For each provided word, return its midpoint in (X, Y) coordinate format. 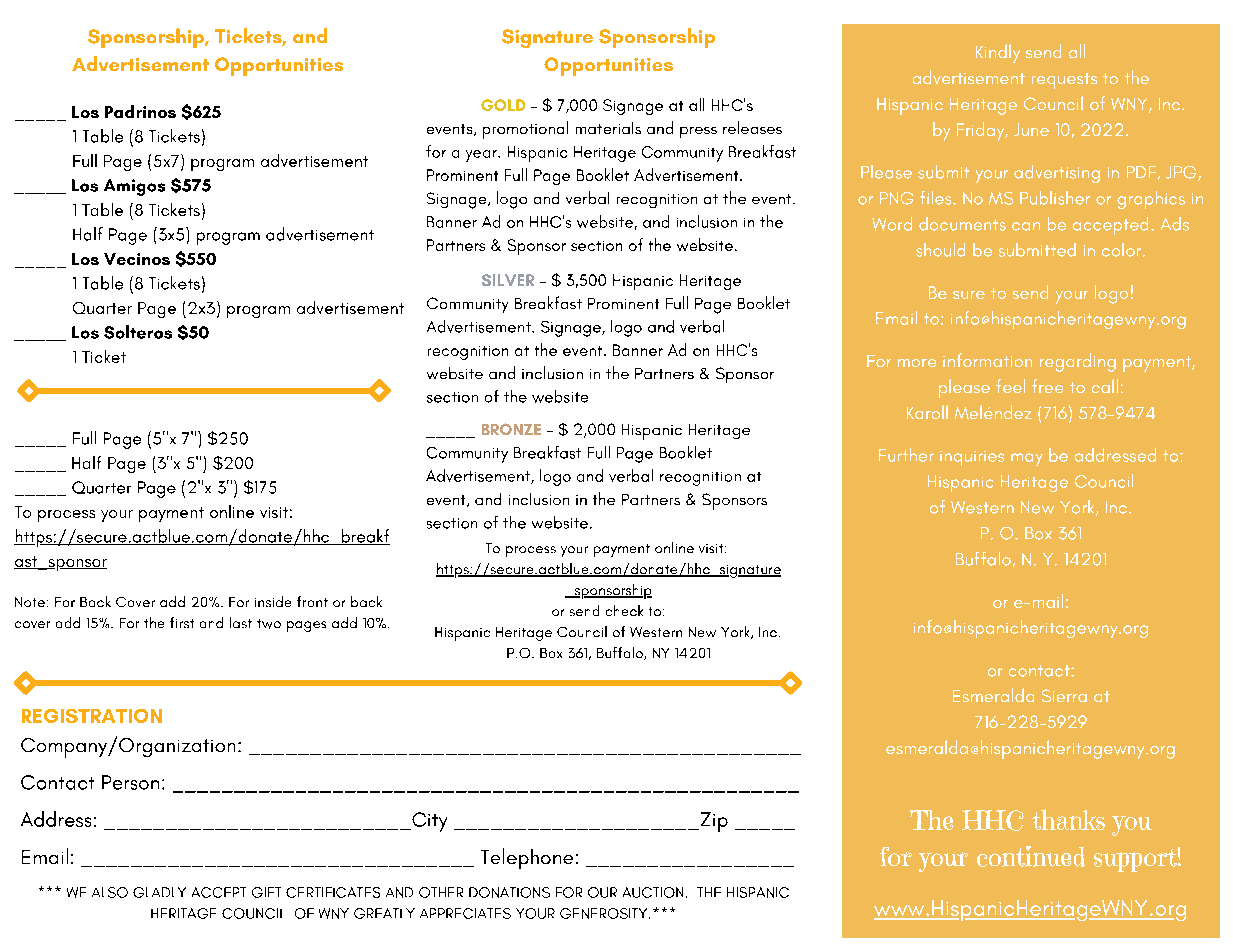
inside (273, 601)
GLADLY (159, 892)
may (1027, 459)
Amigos (134, 187)
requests (1064, 81)
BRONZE (511, 429)
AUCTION (653, 892)
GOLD (503, 105)
